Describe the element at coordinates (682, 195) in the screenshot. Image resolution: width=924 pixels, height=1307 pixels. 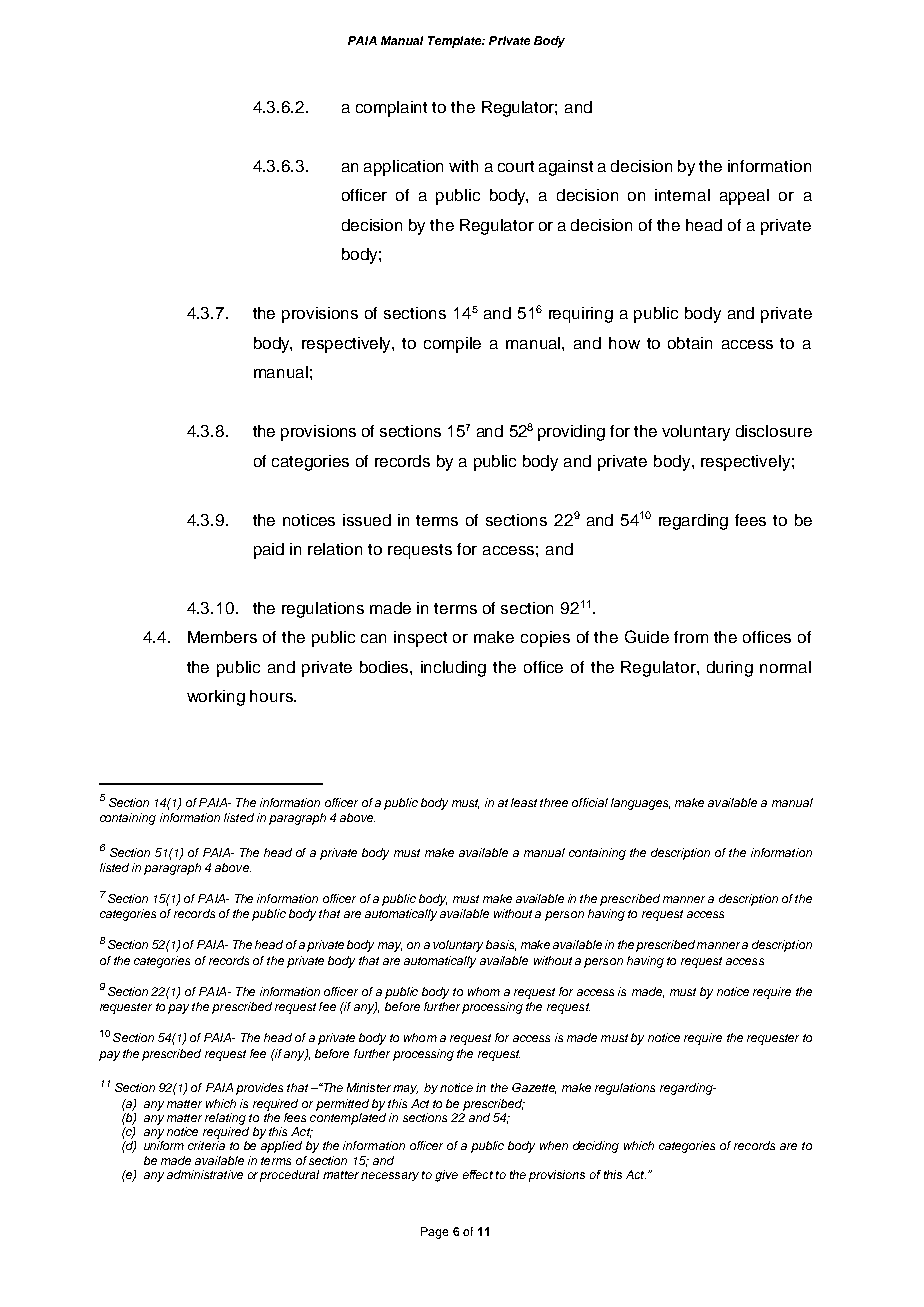
I see `internal` at that location.
